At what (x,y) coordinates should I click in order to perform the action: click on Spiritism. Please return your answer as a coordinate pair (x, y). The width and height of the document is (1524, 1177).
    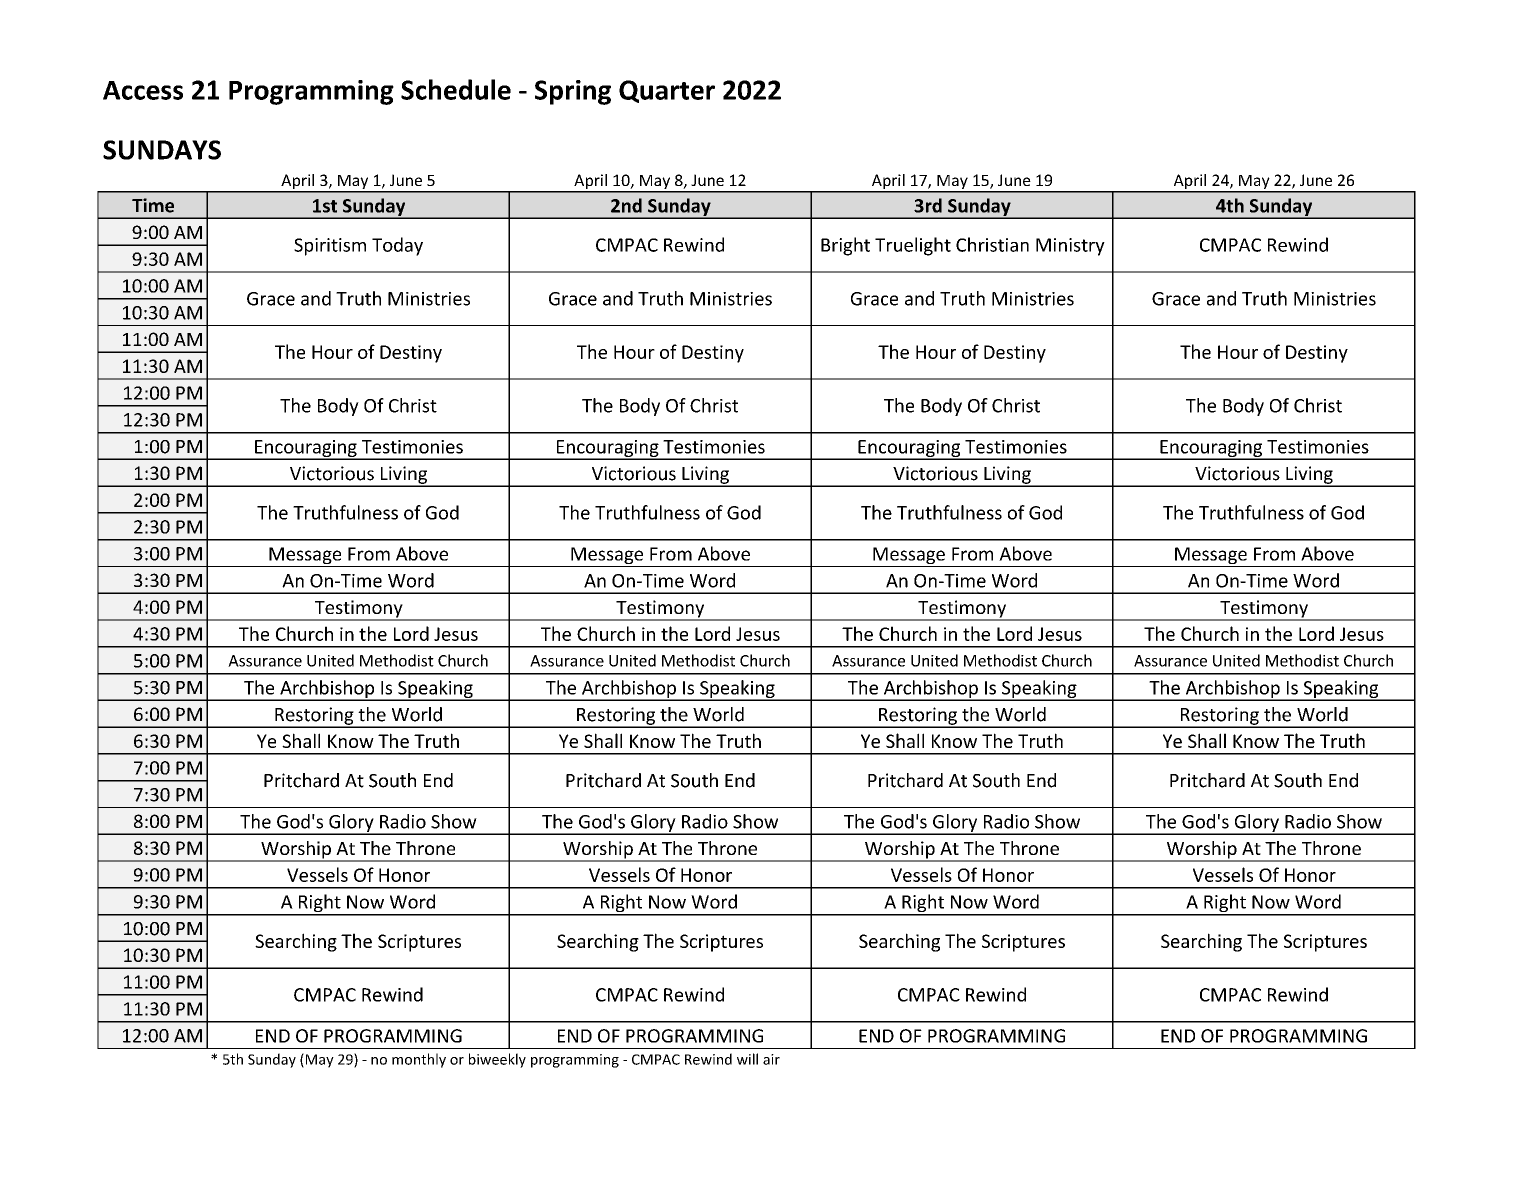
    Looking at the image, I should click on (330, 247).
